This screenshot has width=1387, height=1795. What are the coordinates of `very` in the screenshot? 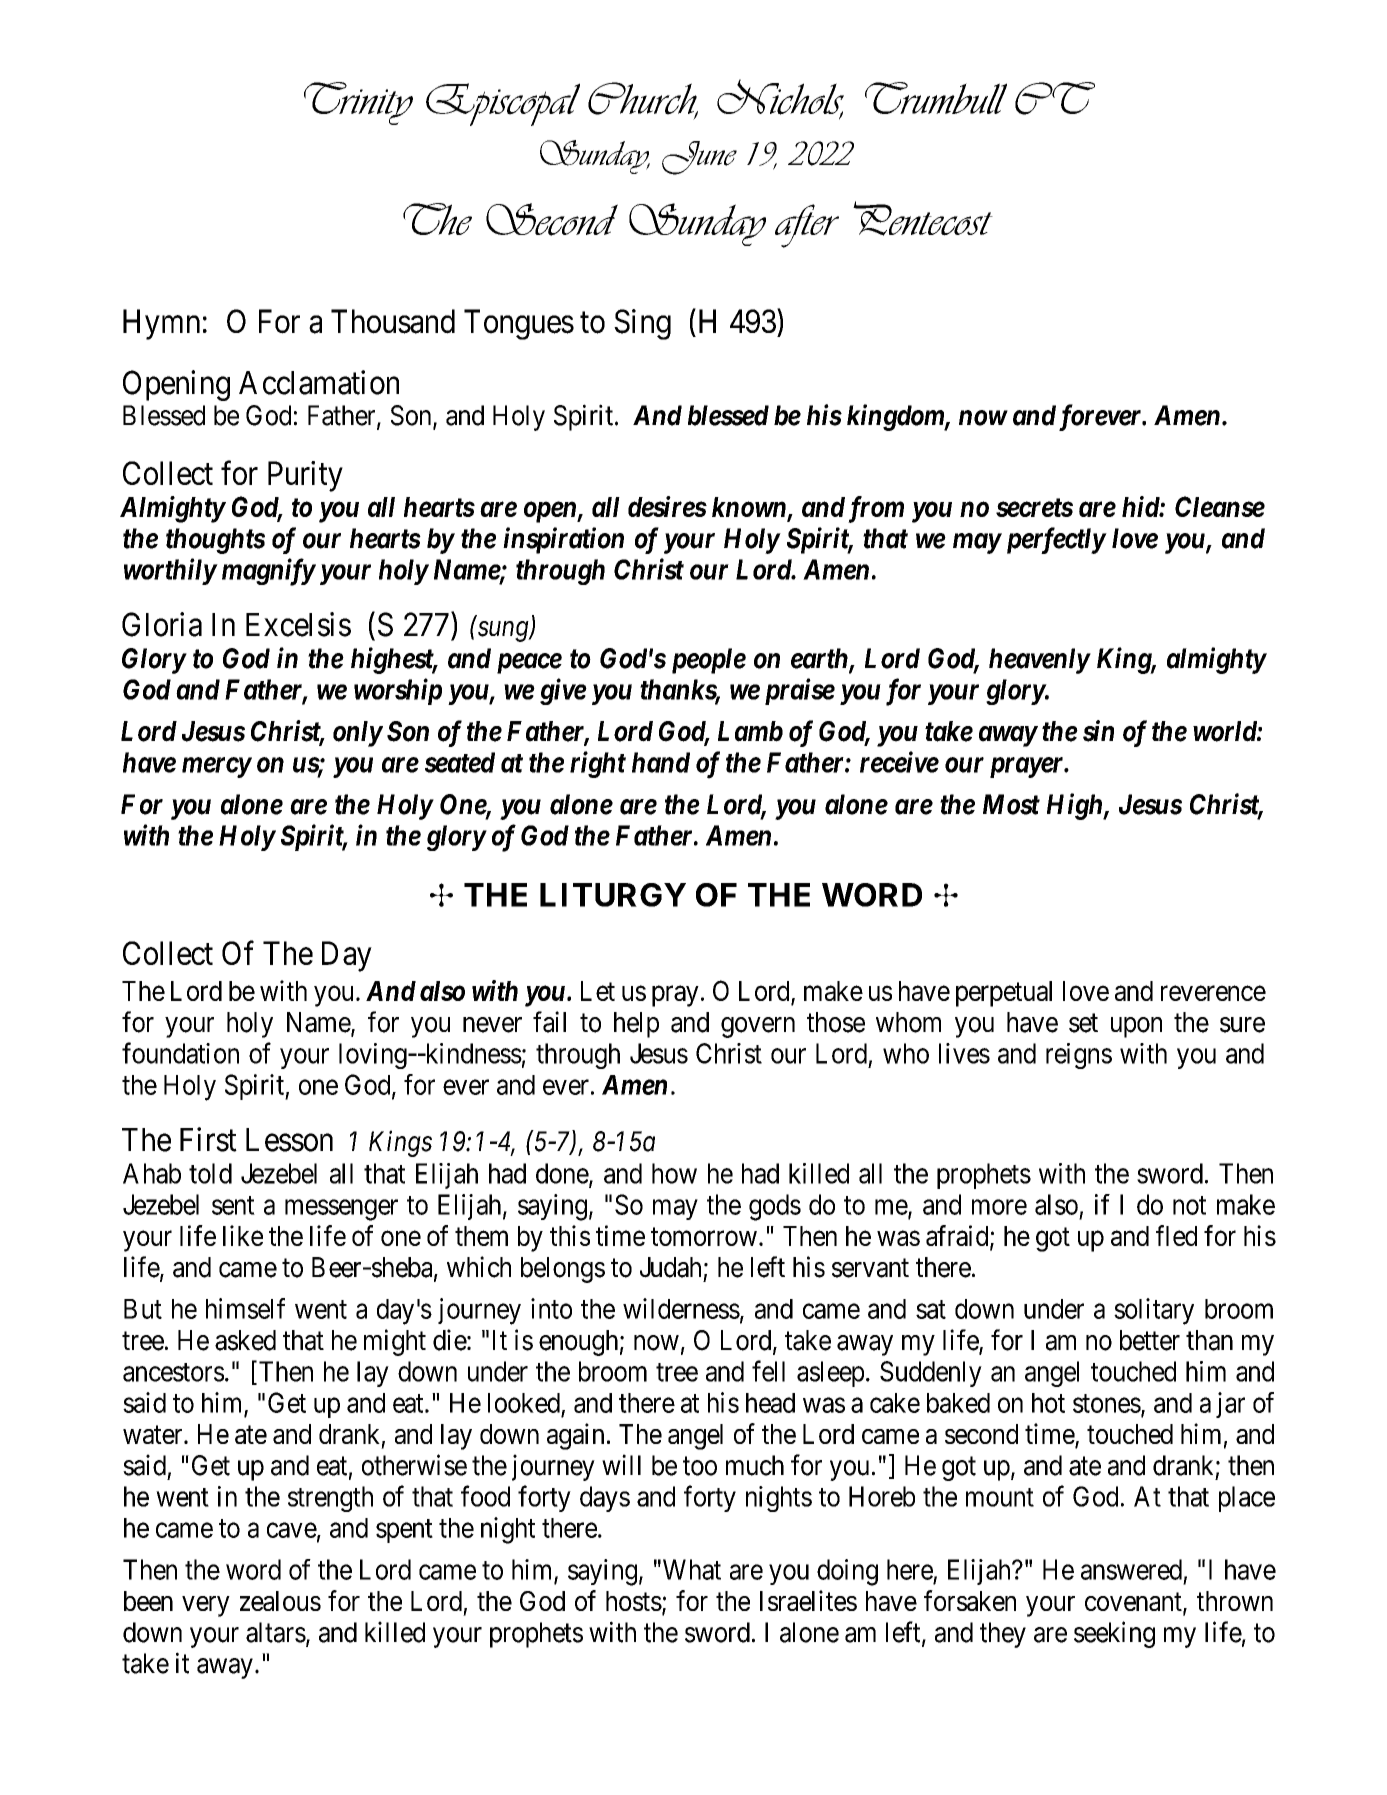 It's located at (206, 1606).
